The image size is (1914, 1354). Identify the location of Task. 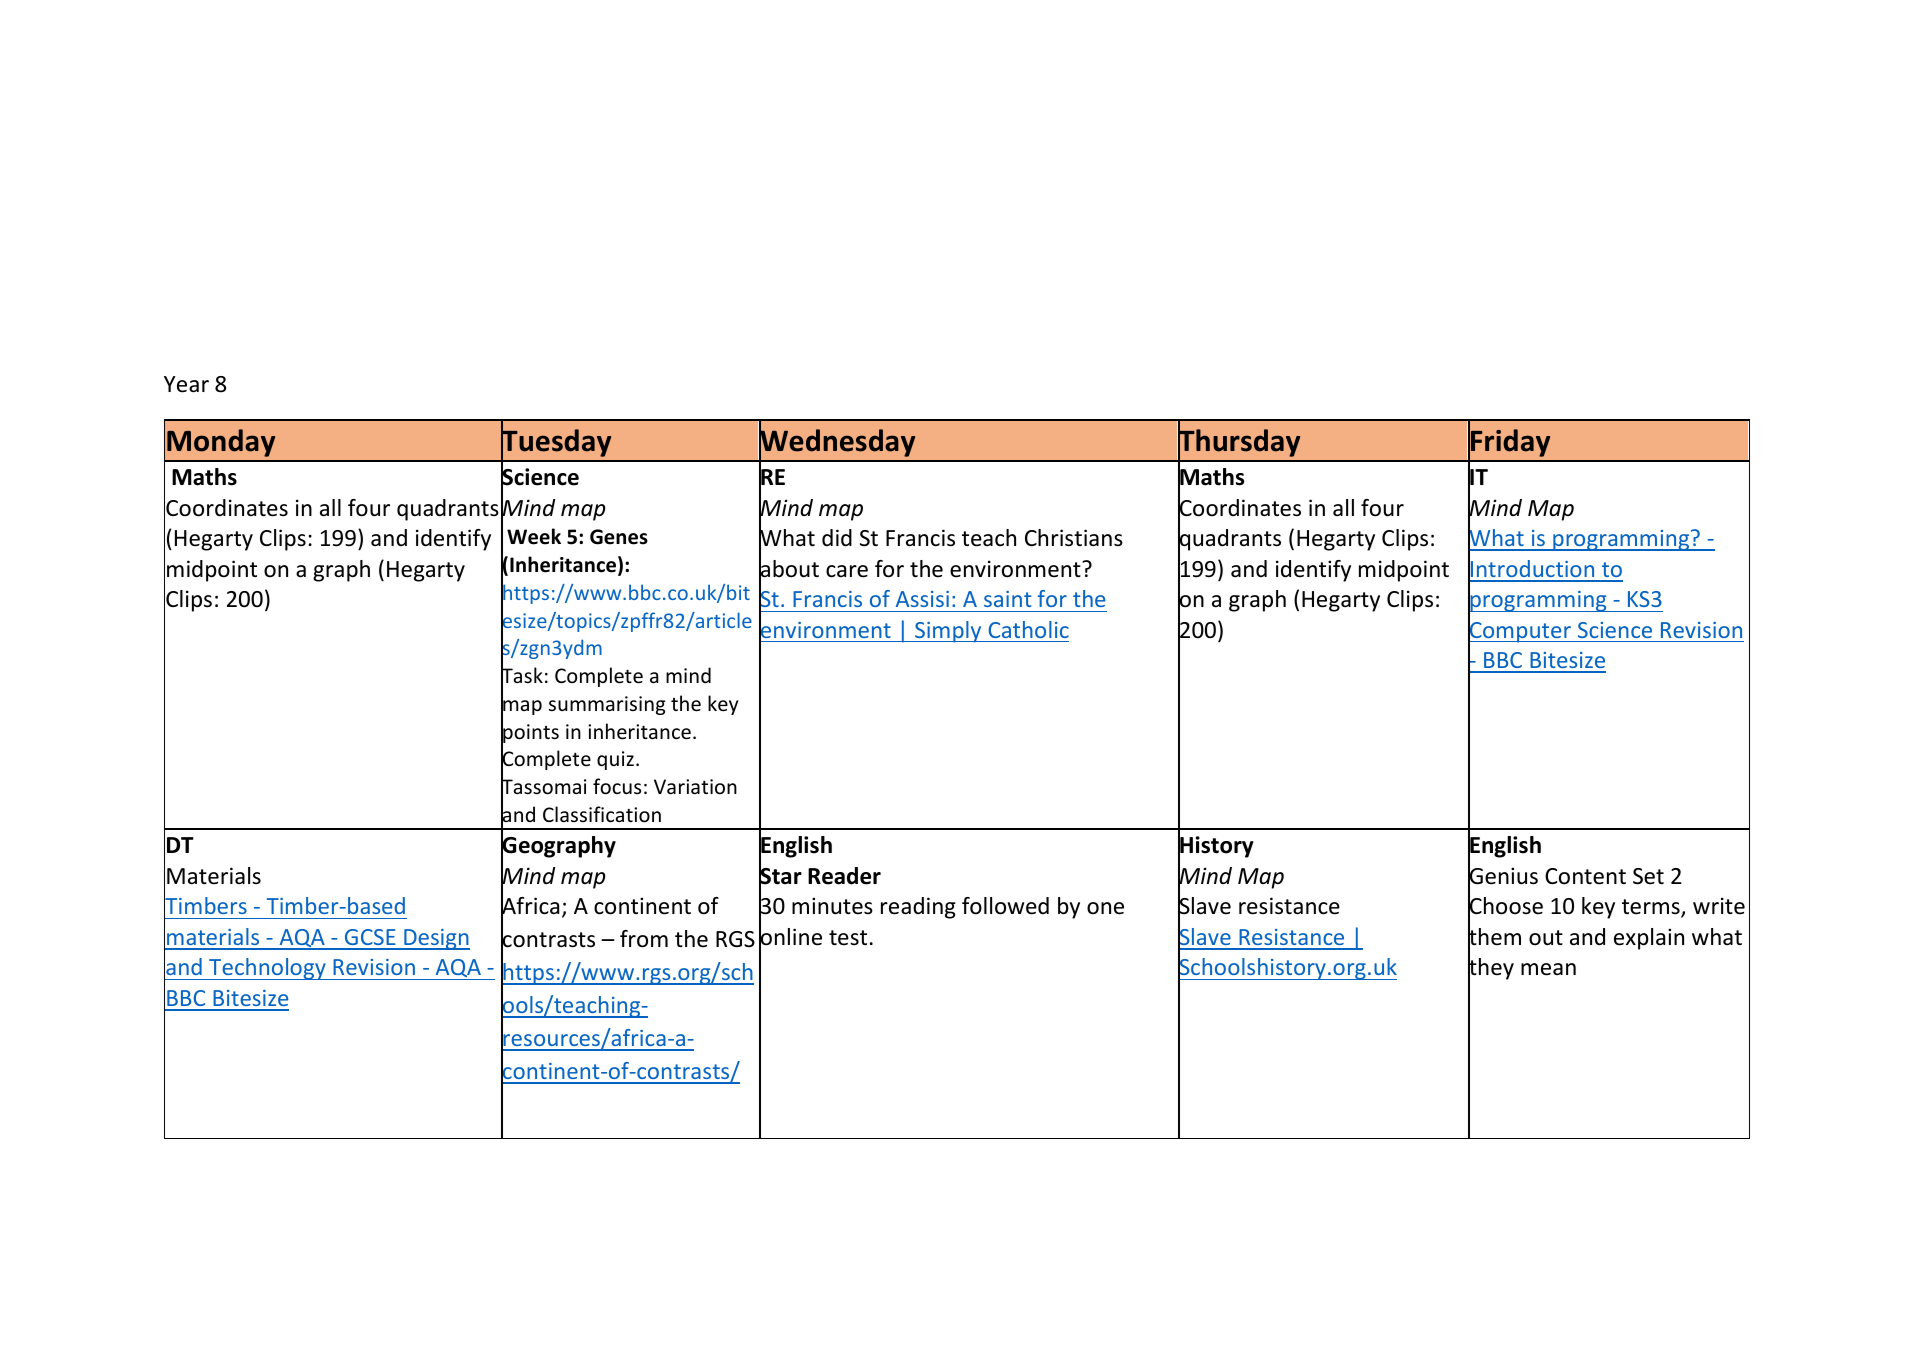
(522, 676).
